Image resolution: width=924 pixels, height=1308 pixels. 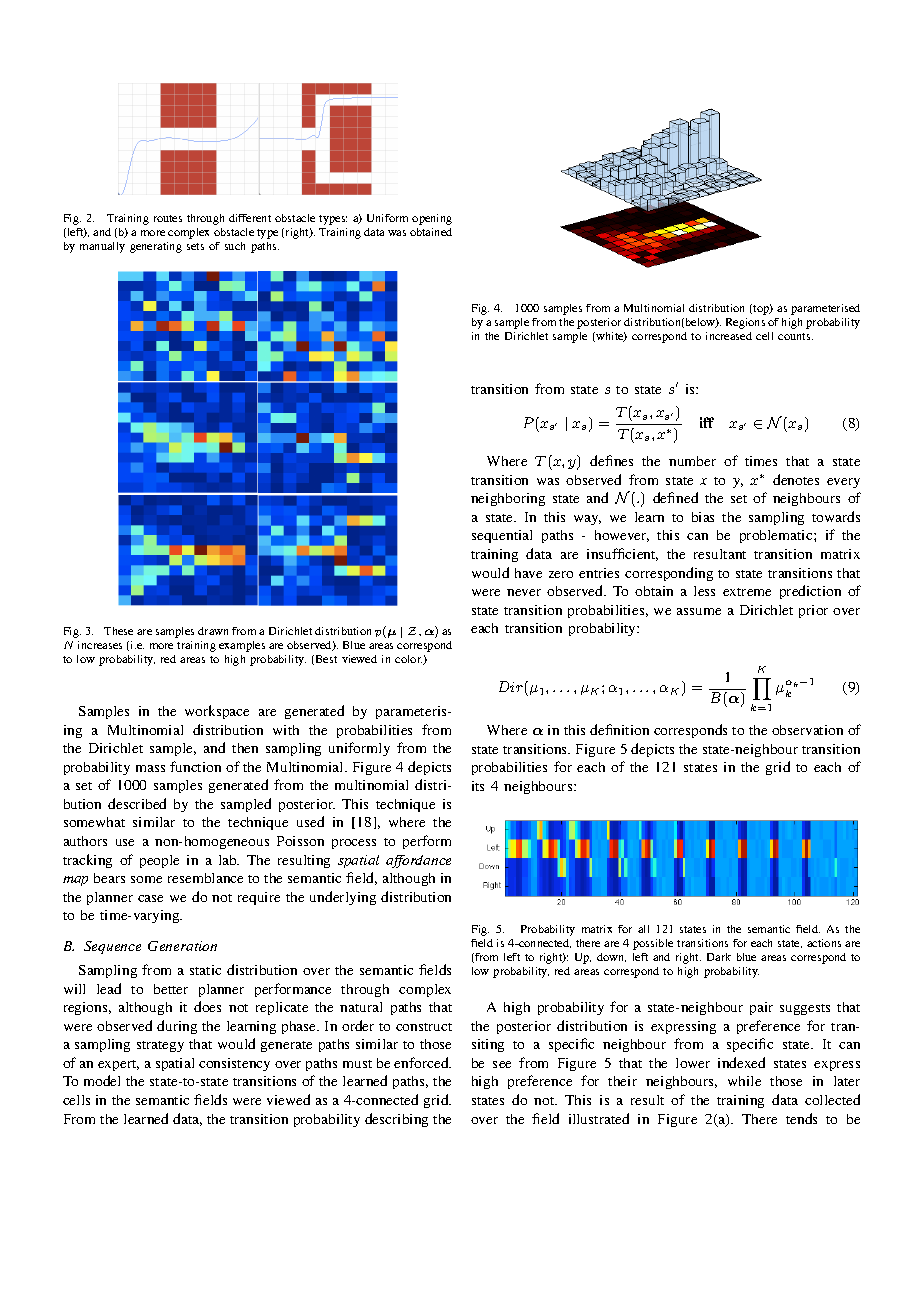 I want to click on generating, so click(x=156, y=247).
